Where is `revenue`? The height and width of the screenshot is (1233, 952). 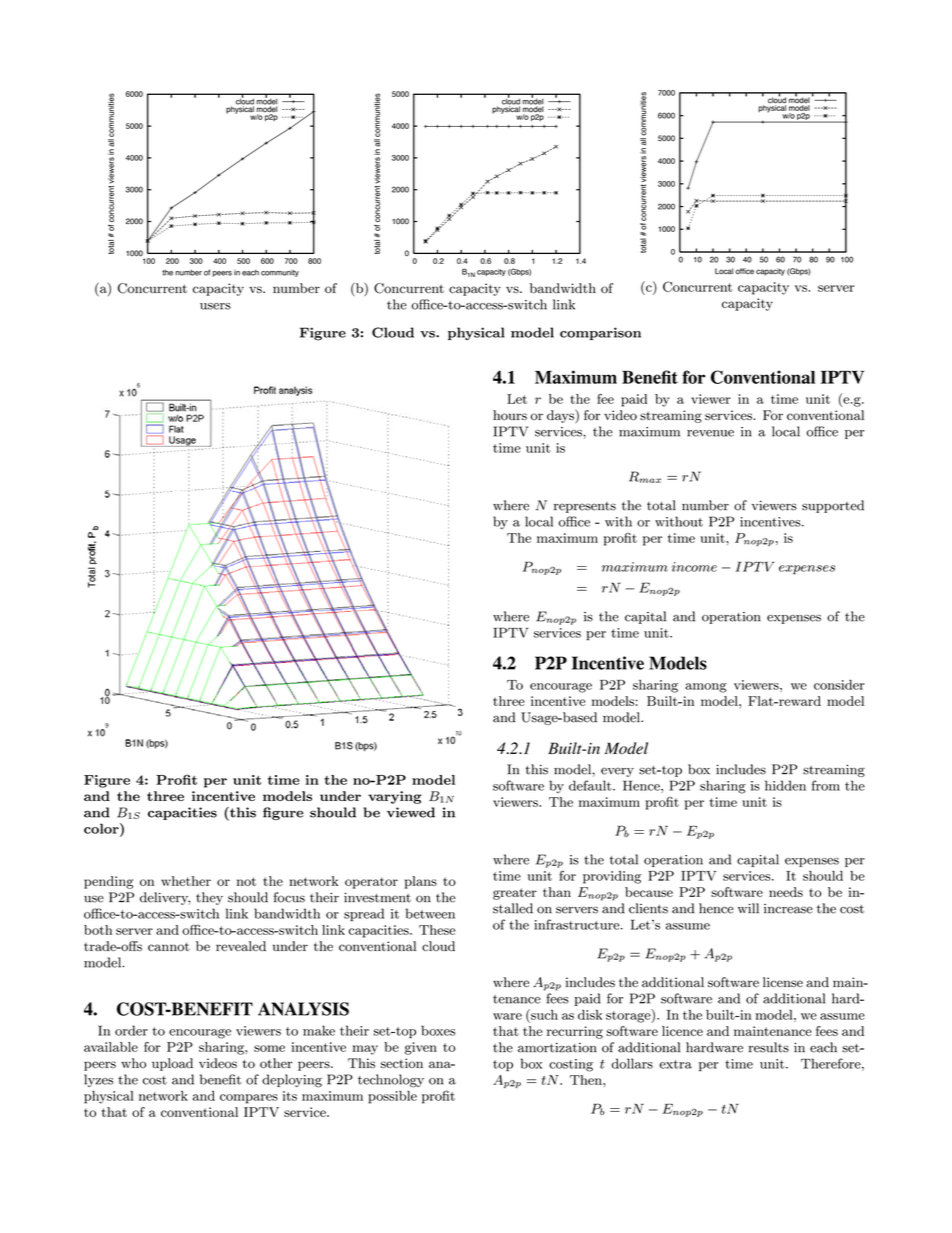
revenue is located at coordinates (710, 433).
